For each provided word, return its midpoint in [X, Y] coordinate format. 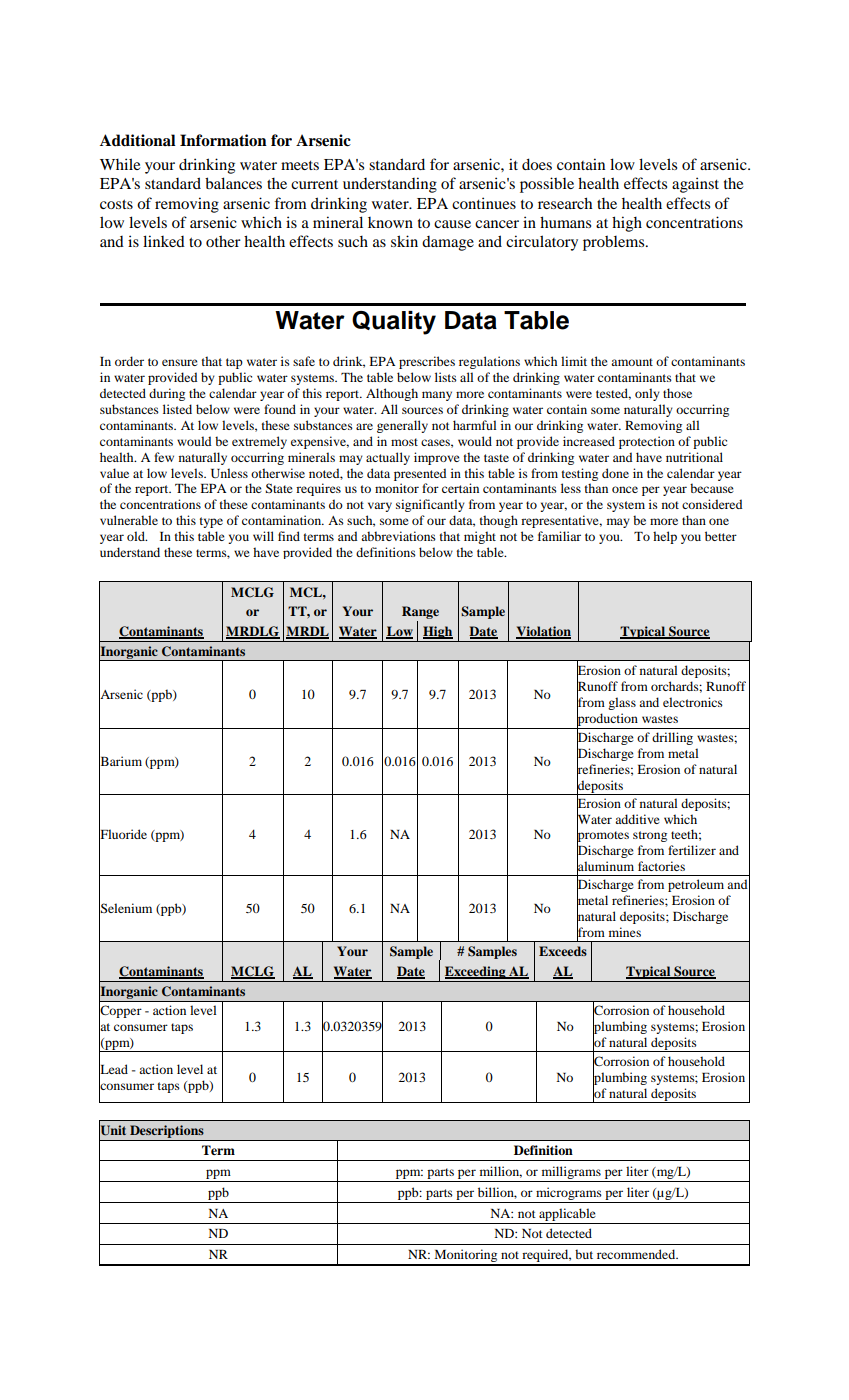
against [695, 185]
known [390, 222]
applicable [567, 1214]
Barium [120, 761]
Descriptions [167, 1131]
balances [233, 183]
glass [622, 703]
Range [420, 612]
